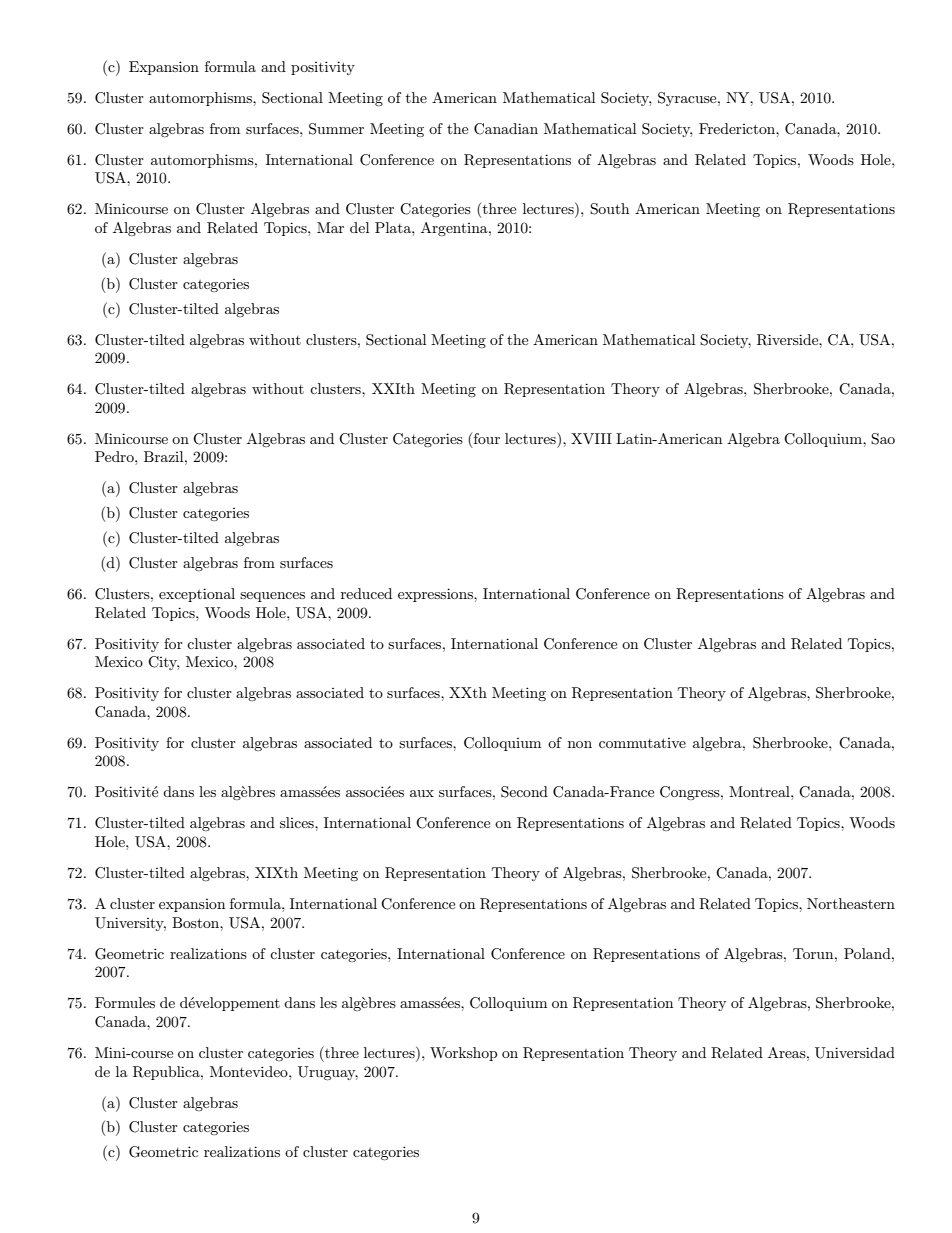  What do you see at coordinates (485, 438) in the page?
I see `four` at bounding box center [485, 438].
